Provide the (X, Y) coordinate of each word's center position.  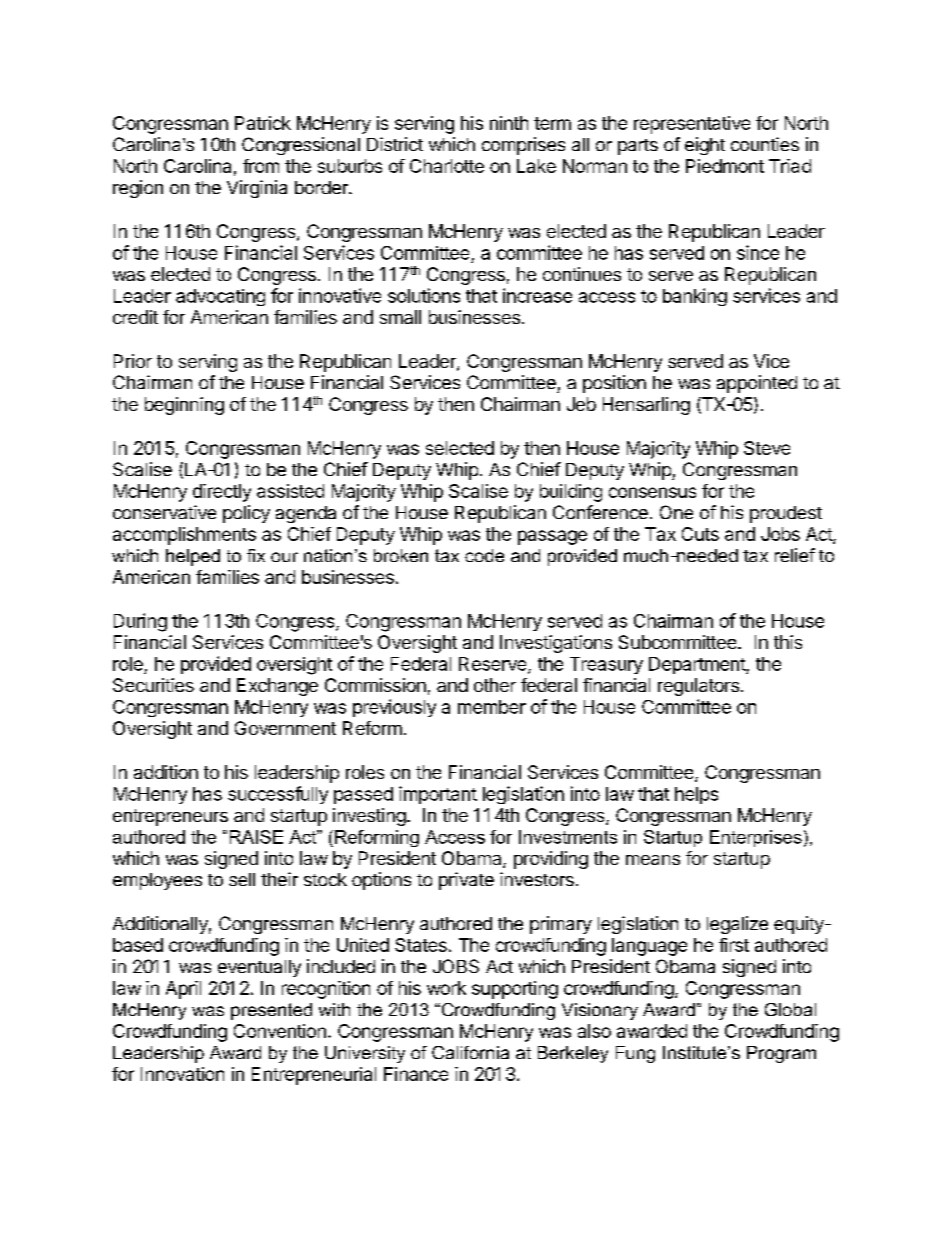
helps (696, 795)
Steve (767, 448)
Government (285, 728)
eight (705, 146)
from (261, 166)
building (571, 493)
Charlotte (447, 166)
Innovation (182, 1074)
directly (222, 493)
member (492, 707)
